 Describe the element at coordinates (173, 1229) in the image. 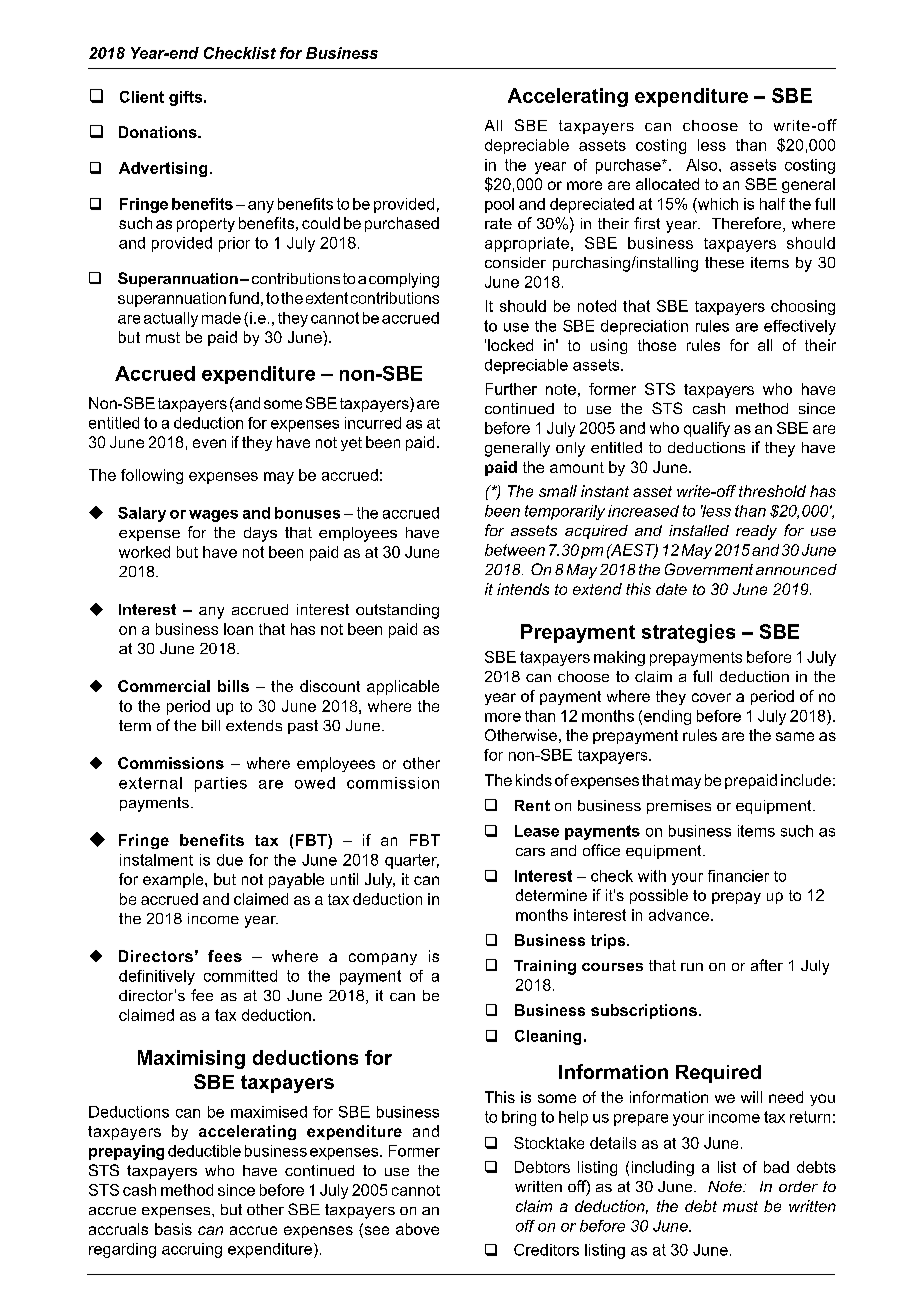

I see `basis` at that location.
